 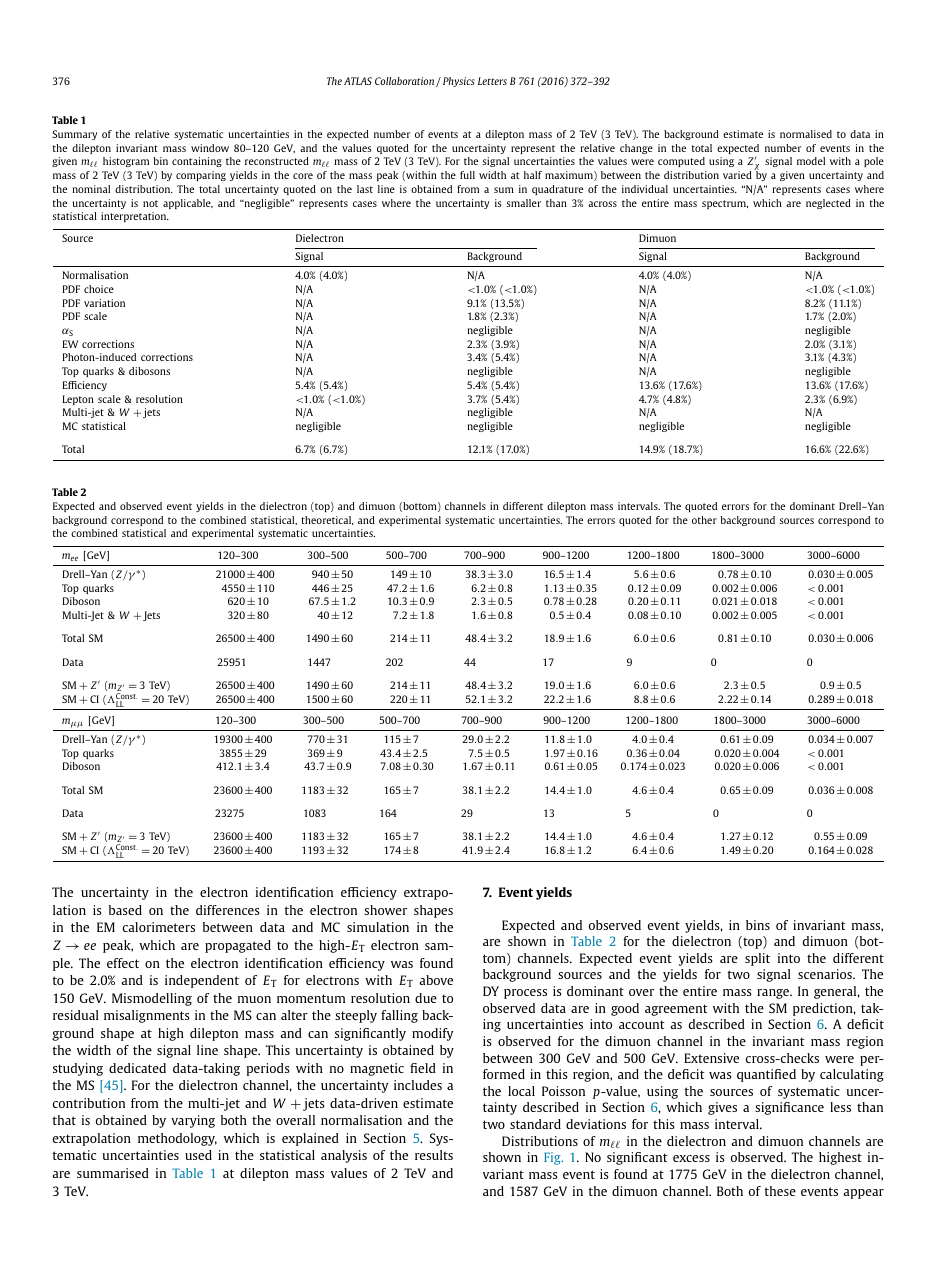 I want to click on window, so click(x=210, y=148).
